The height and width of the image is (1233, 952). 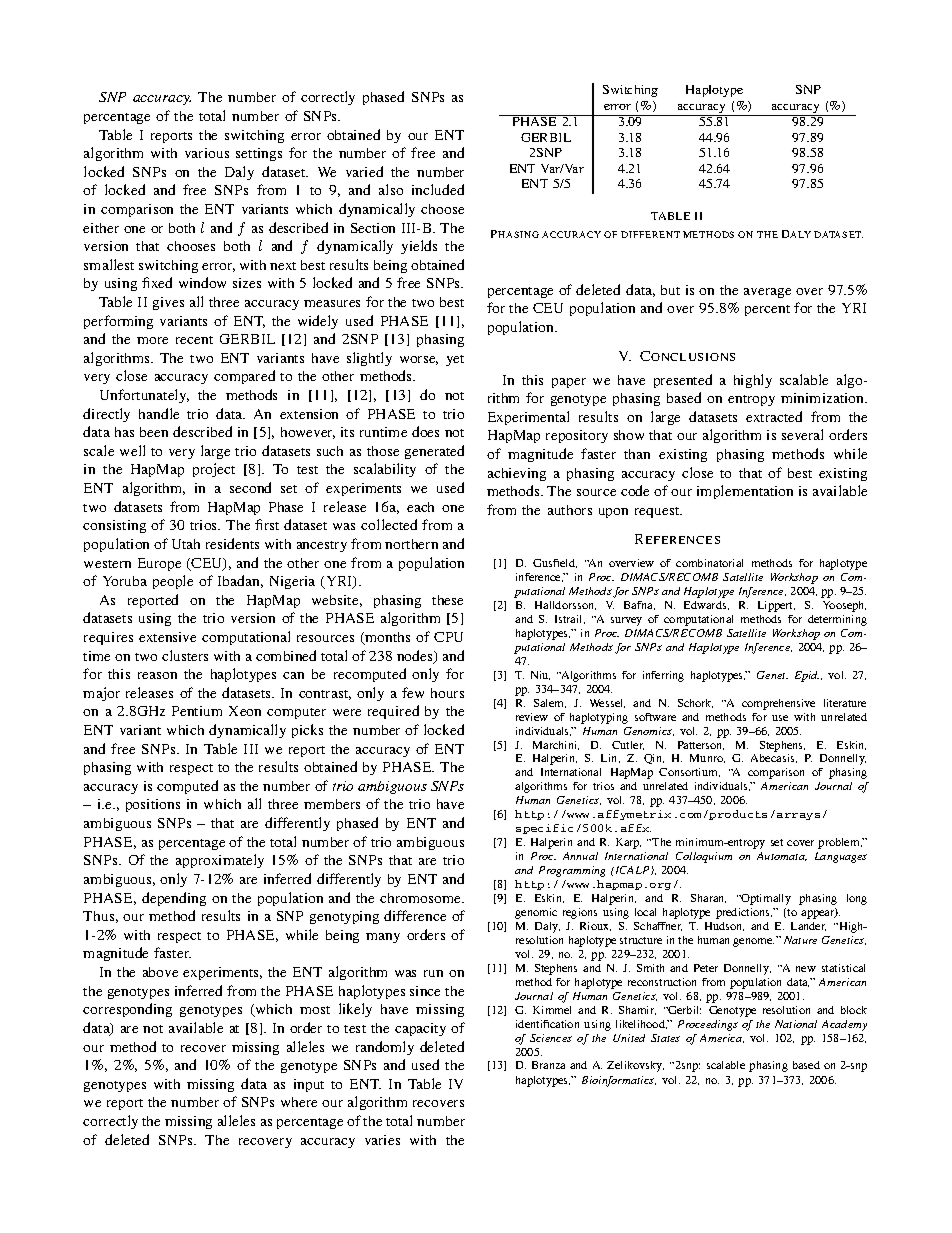 What do you see at coordinates (438, 189) in the image?
I see `included` at bounding box center [438, 189].
